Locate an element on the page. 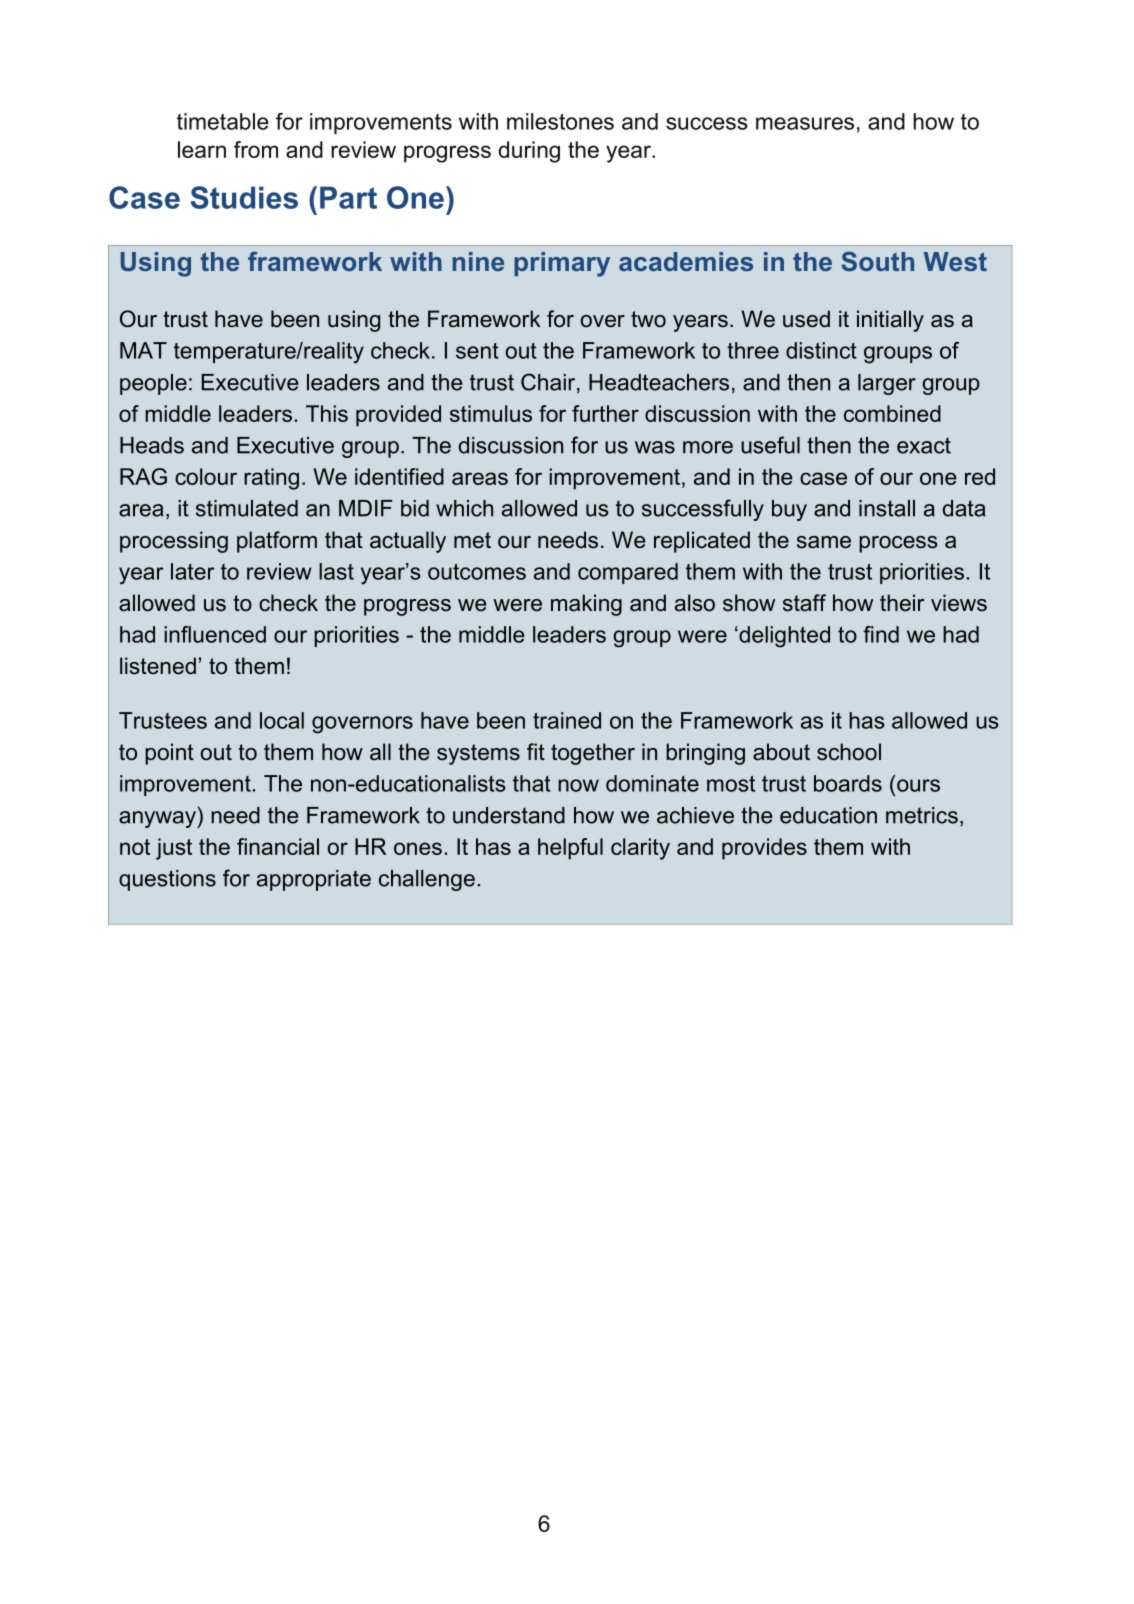 The image size is (1134, 1604). financial is located at coordinates (278, 846).
